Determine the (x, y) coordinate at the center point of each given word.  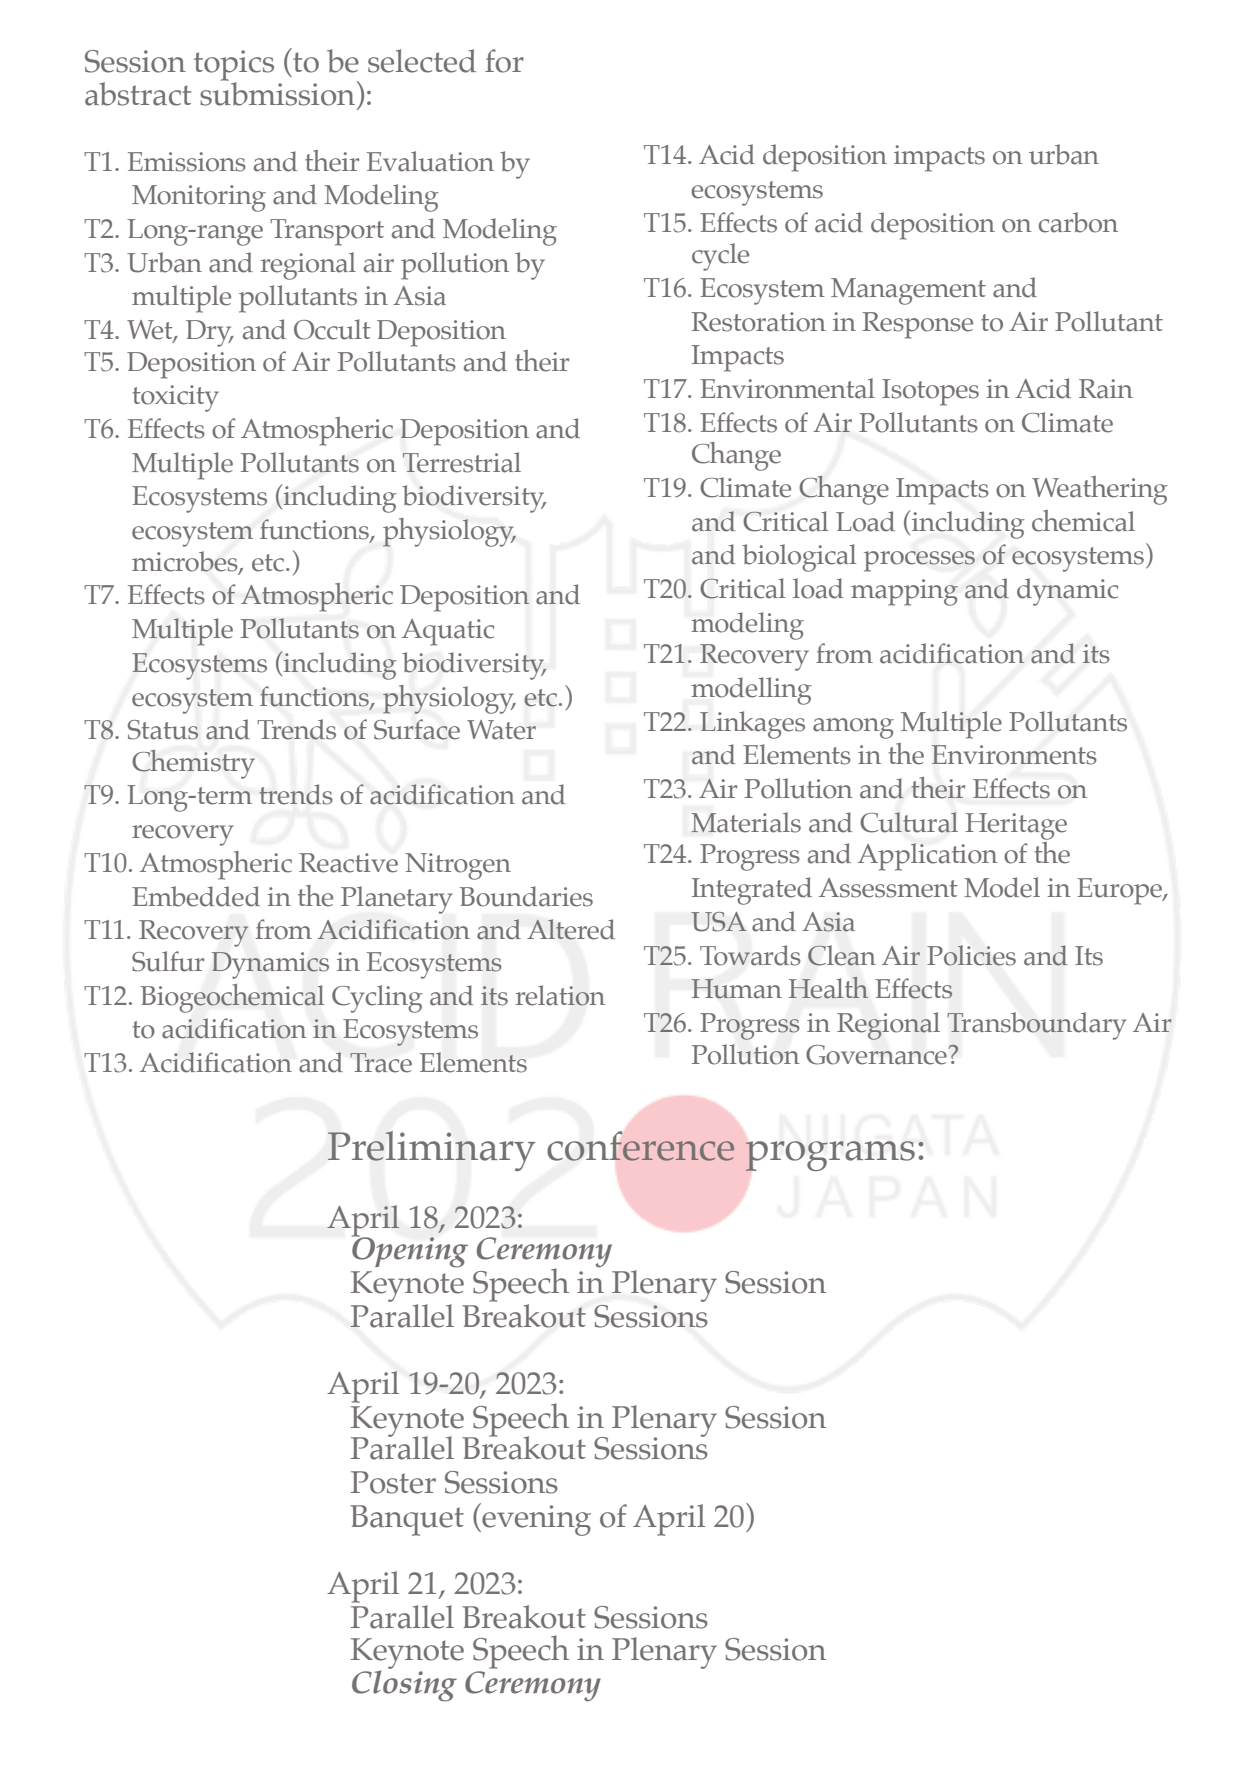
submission (279, 93)
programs (830, 1156)
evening (535, 1519)
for (504, 61)
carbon (1078, 222)
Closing (404, 1685)
